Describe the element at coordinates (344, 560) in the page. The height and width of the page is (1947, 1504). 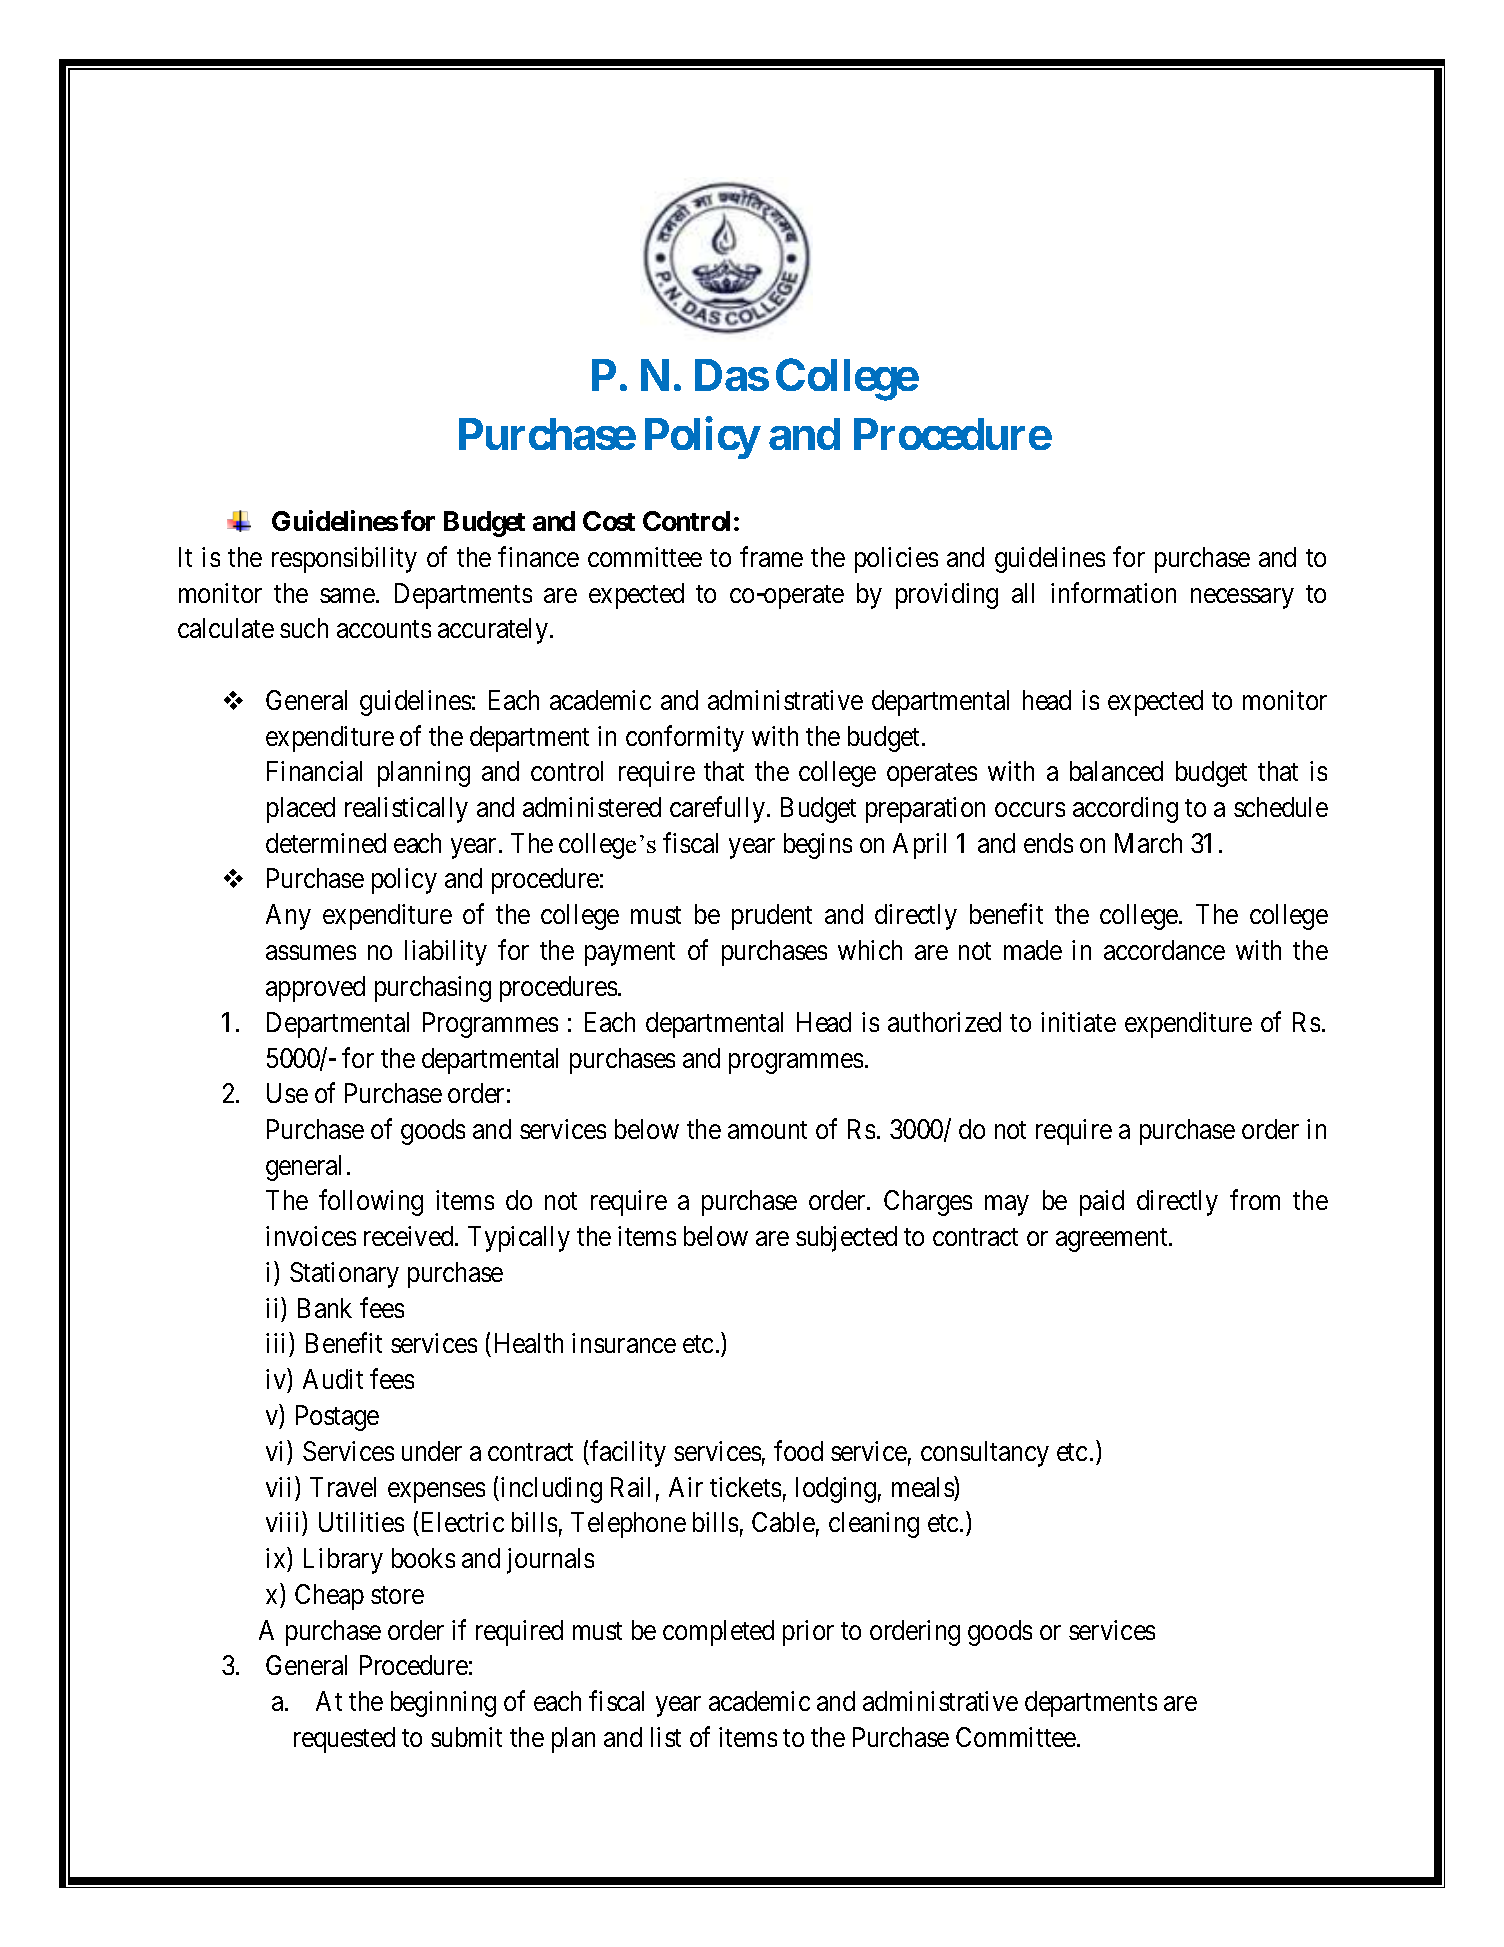
I see `responsibility` at that location.
